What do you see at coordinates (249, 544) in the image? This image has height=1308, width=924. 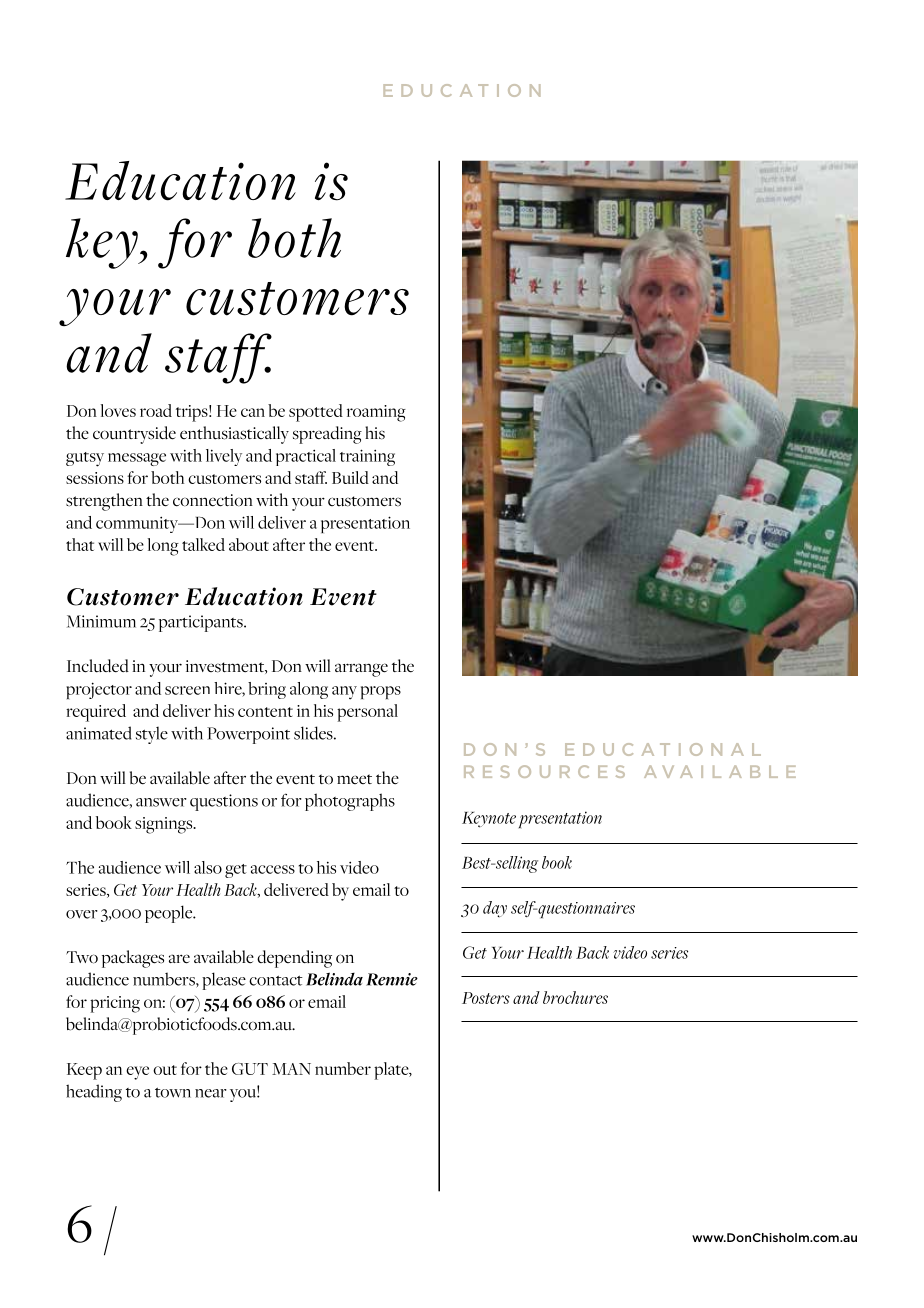 I see `about` at bounding box center [249, 544].
